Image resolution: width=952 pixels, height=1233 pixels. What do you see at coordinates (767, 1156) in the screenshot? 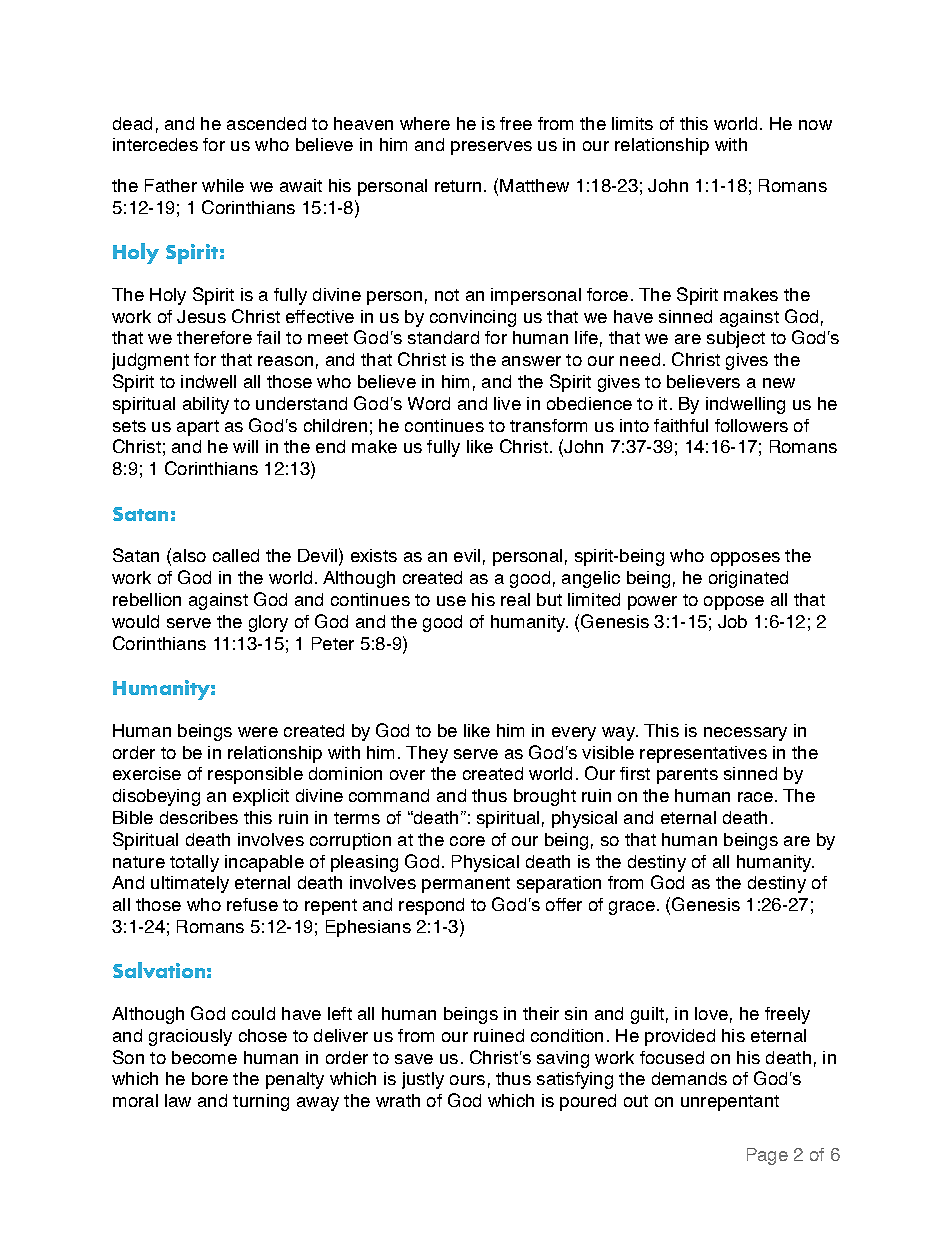
I see `Page` at bounding box center [767, 1156].
